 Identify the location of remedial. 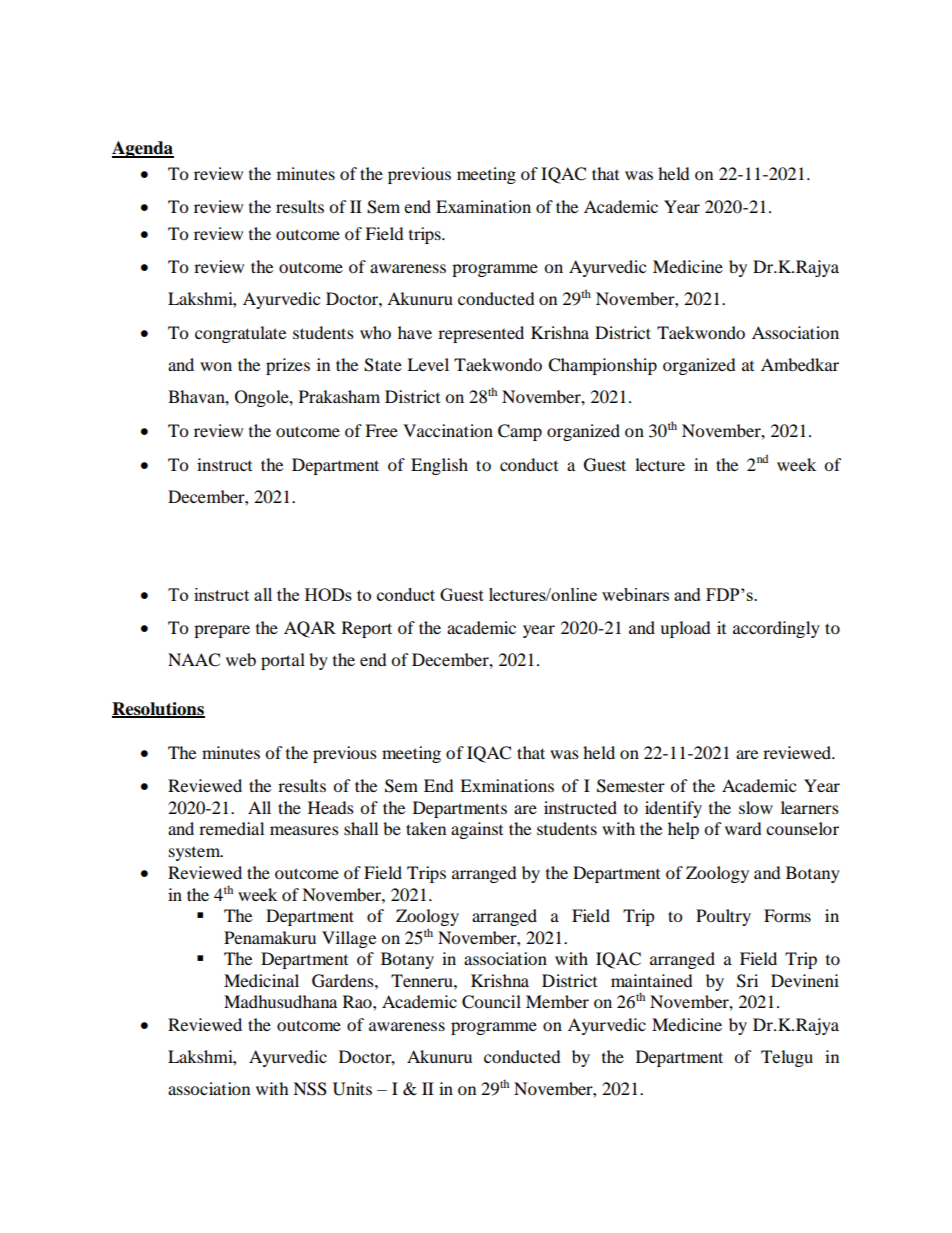
(231, 828).
